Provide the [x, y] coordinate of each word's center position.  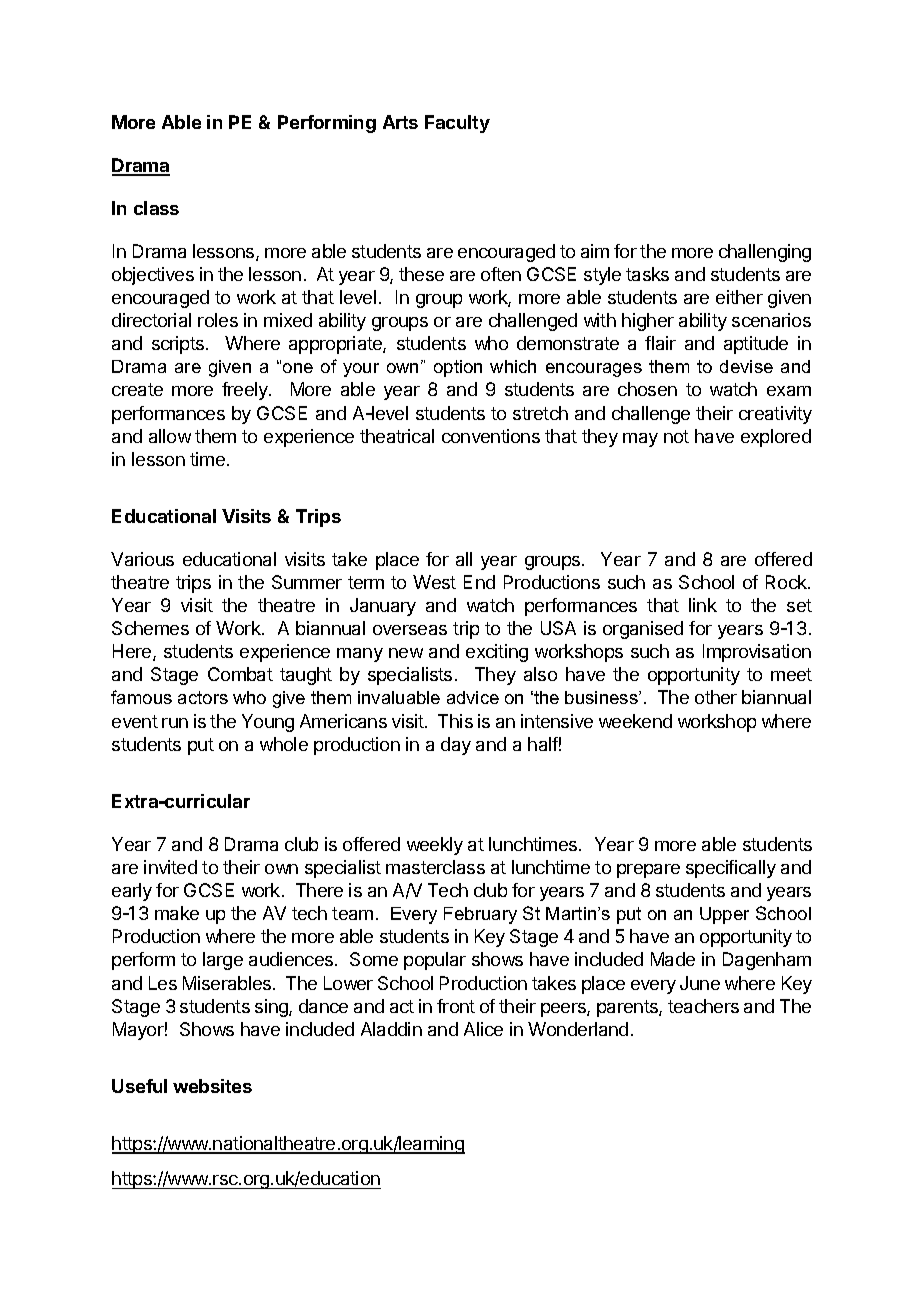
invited [170, 867]
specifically [731, 869]
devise [746, 366]
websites [212, 1086]
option [458, 368]
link [703, 605]
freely [246, 391]
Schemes [150, 628]
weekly [435, 846]
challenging [765, 253]
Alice [483, 1029]
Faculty [457, 124]
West [434, 582]
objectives [153, 276]
